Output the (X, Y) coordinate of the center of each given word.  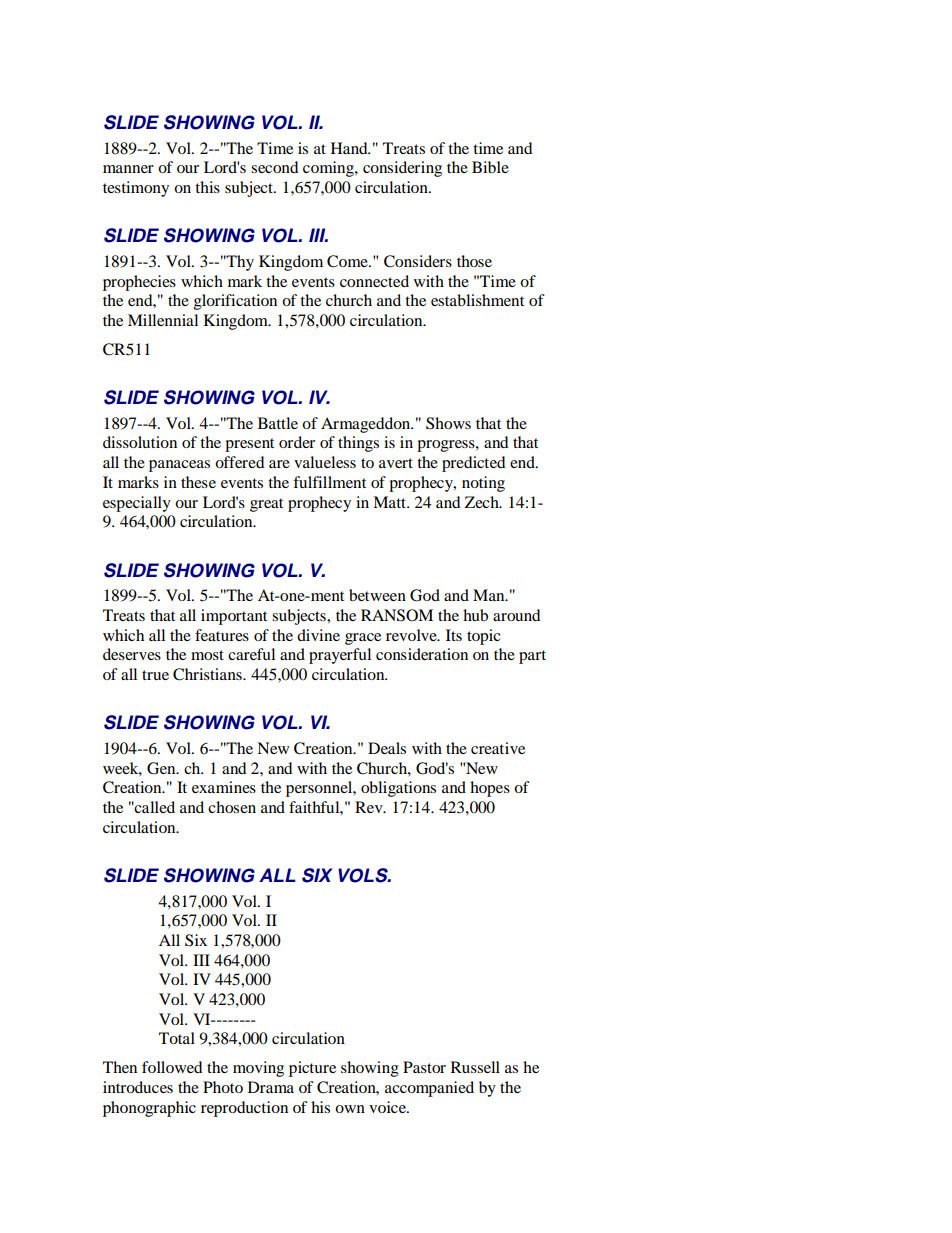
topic (484, 637)
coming (329, 169)
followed (172, 1067)
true (155, 675)
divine (318, 635)
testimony (136, 189)
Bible (490, 167)
